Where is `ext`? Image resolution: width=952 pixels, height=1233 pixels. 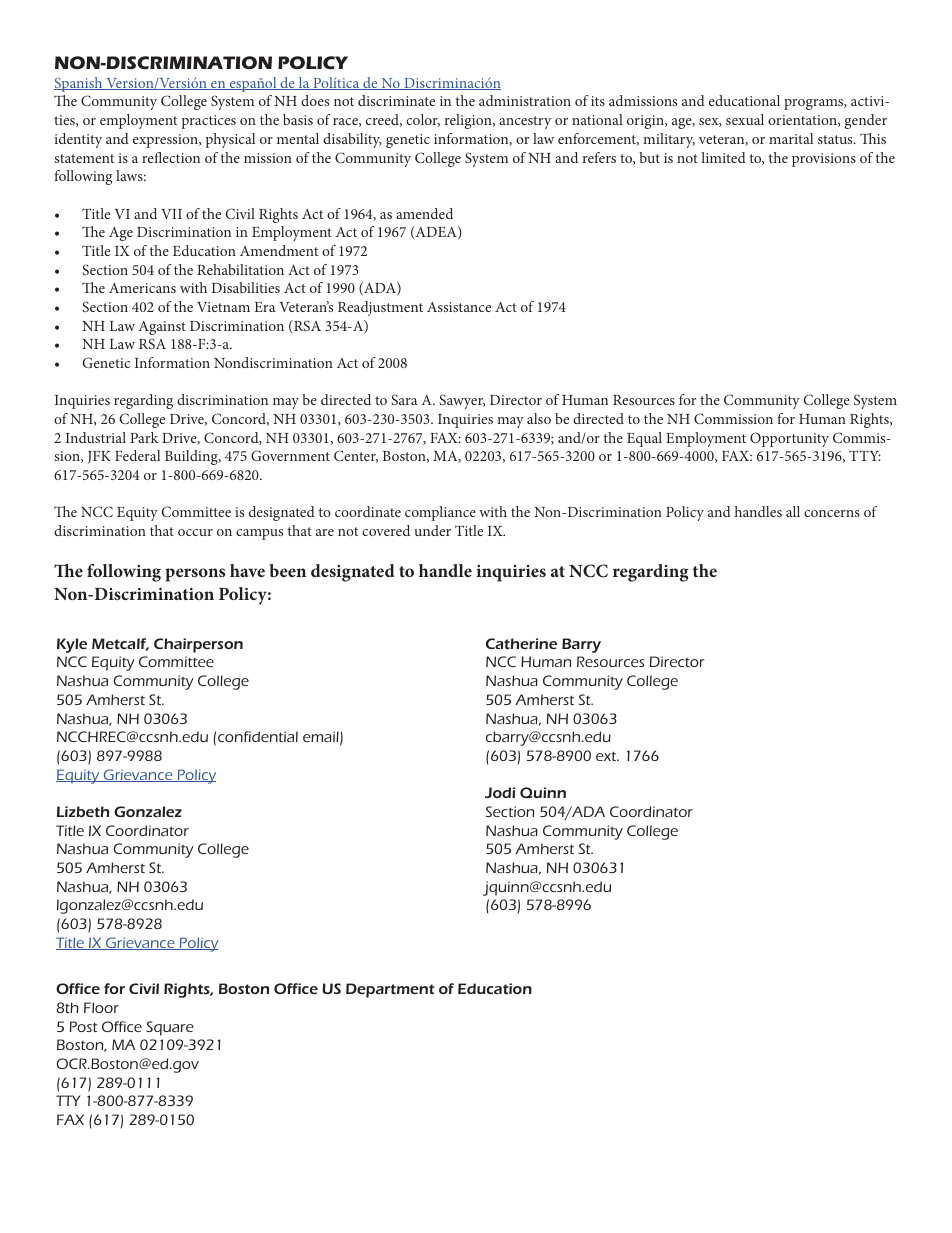 ext is located at coordinates (607, 756).
